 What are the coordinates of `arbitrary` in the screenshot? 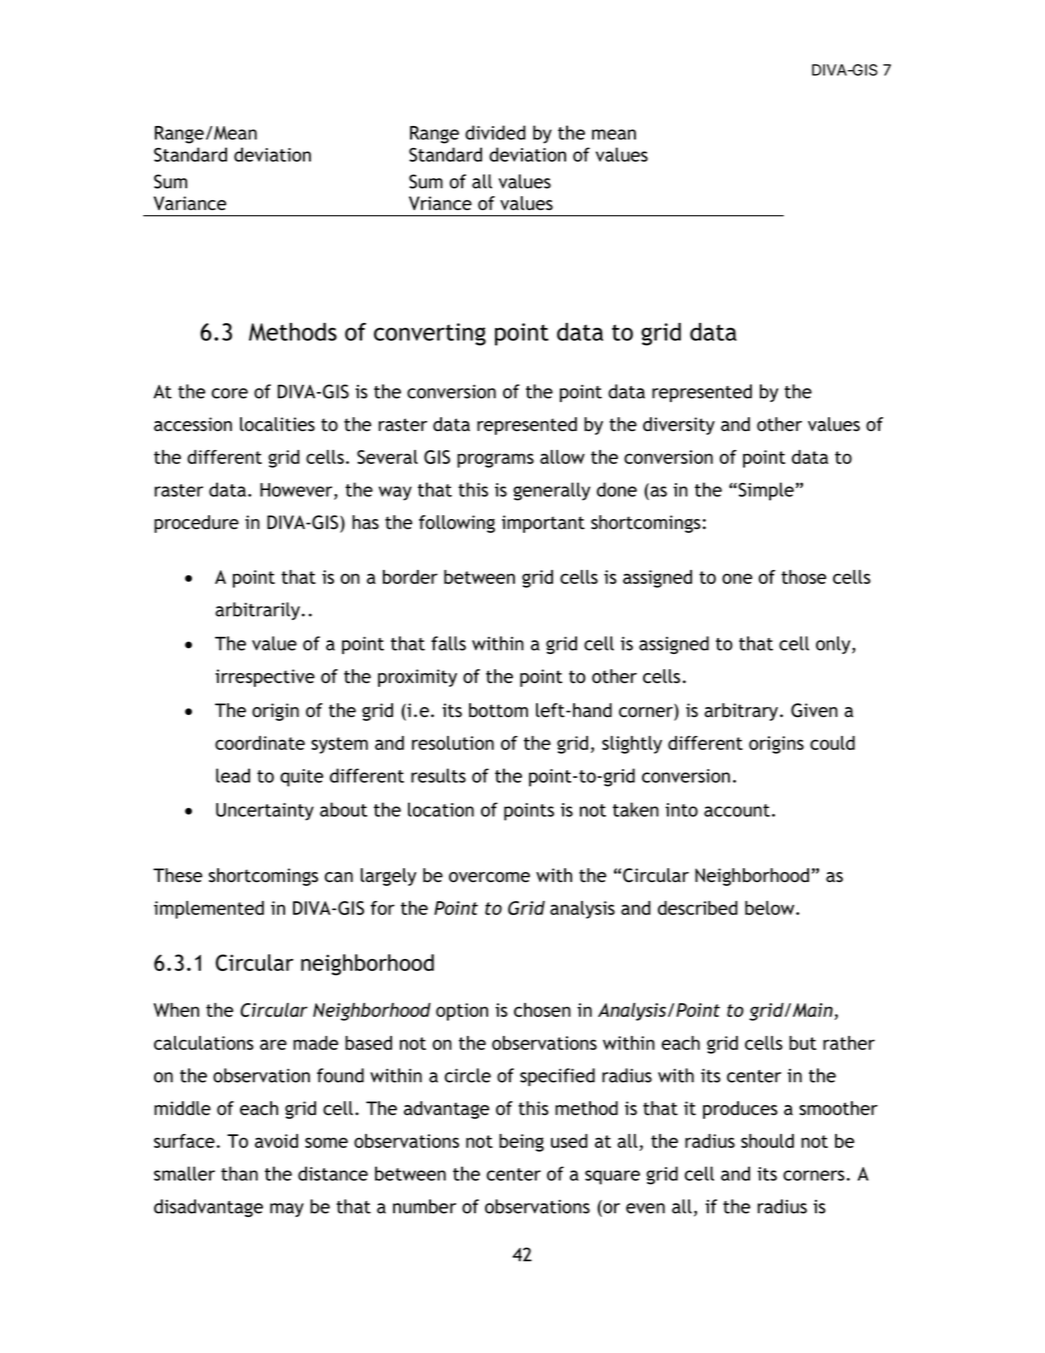 It's located at (742, 712).
